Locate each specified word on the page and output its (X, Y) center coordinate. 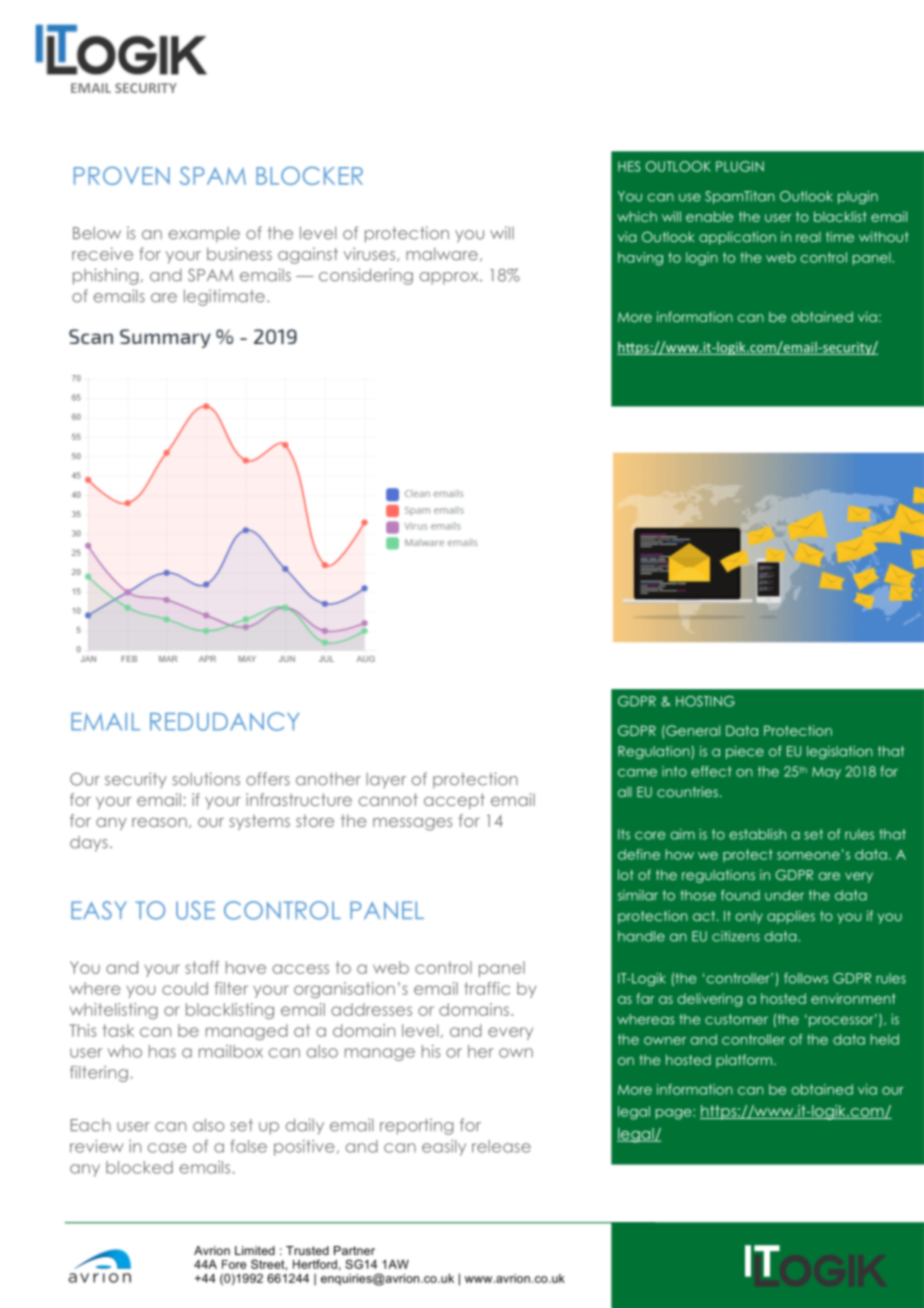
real (808, 237)
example (204, 235)
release (501, 1146)
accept (454, 801)
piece (745, 752)
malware (442, 254)
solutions (206, 779)
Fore (234, 1264)
